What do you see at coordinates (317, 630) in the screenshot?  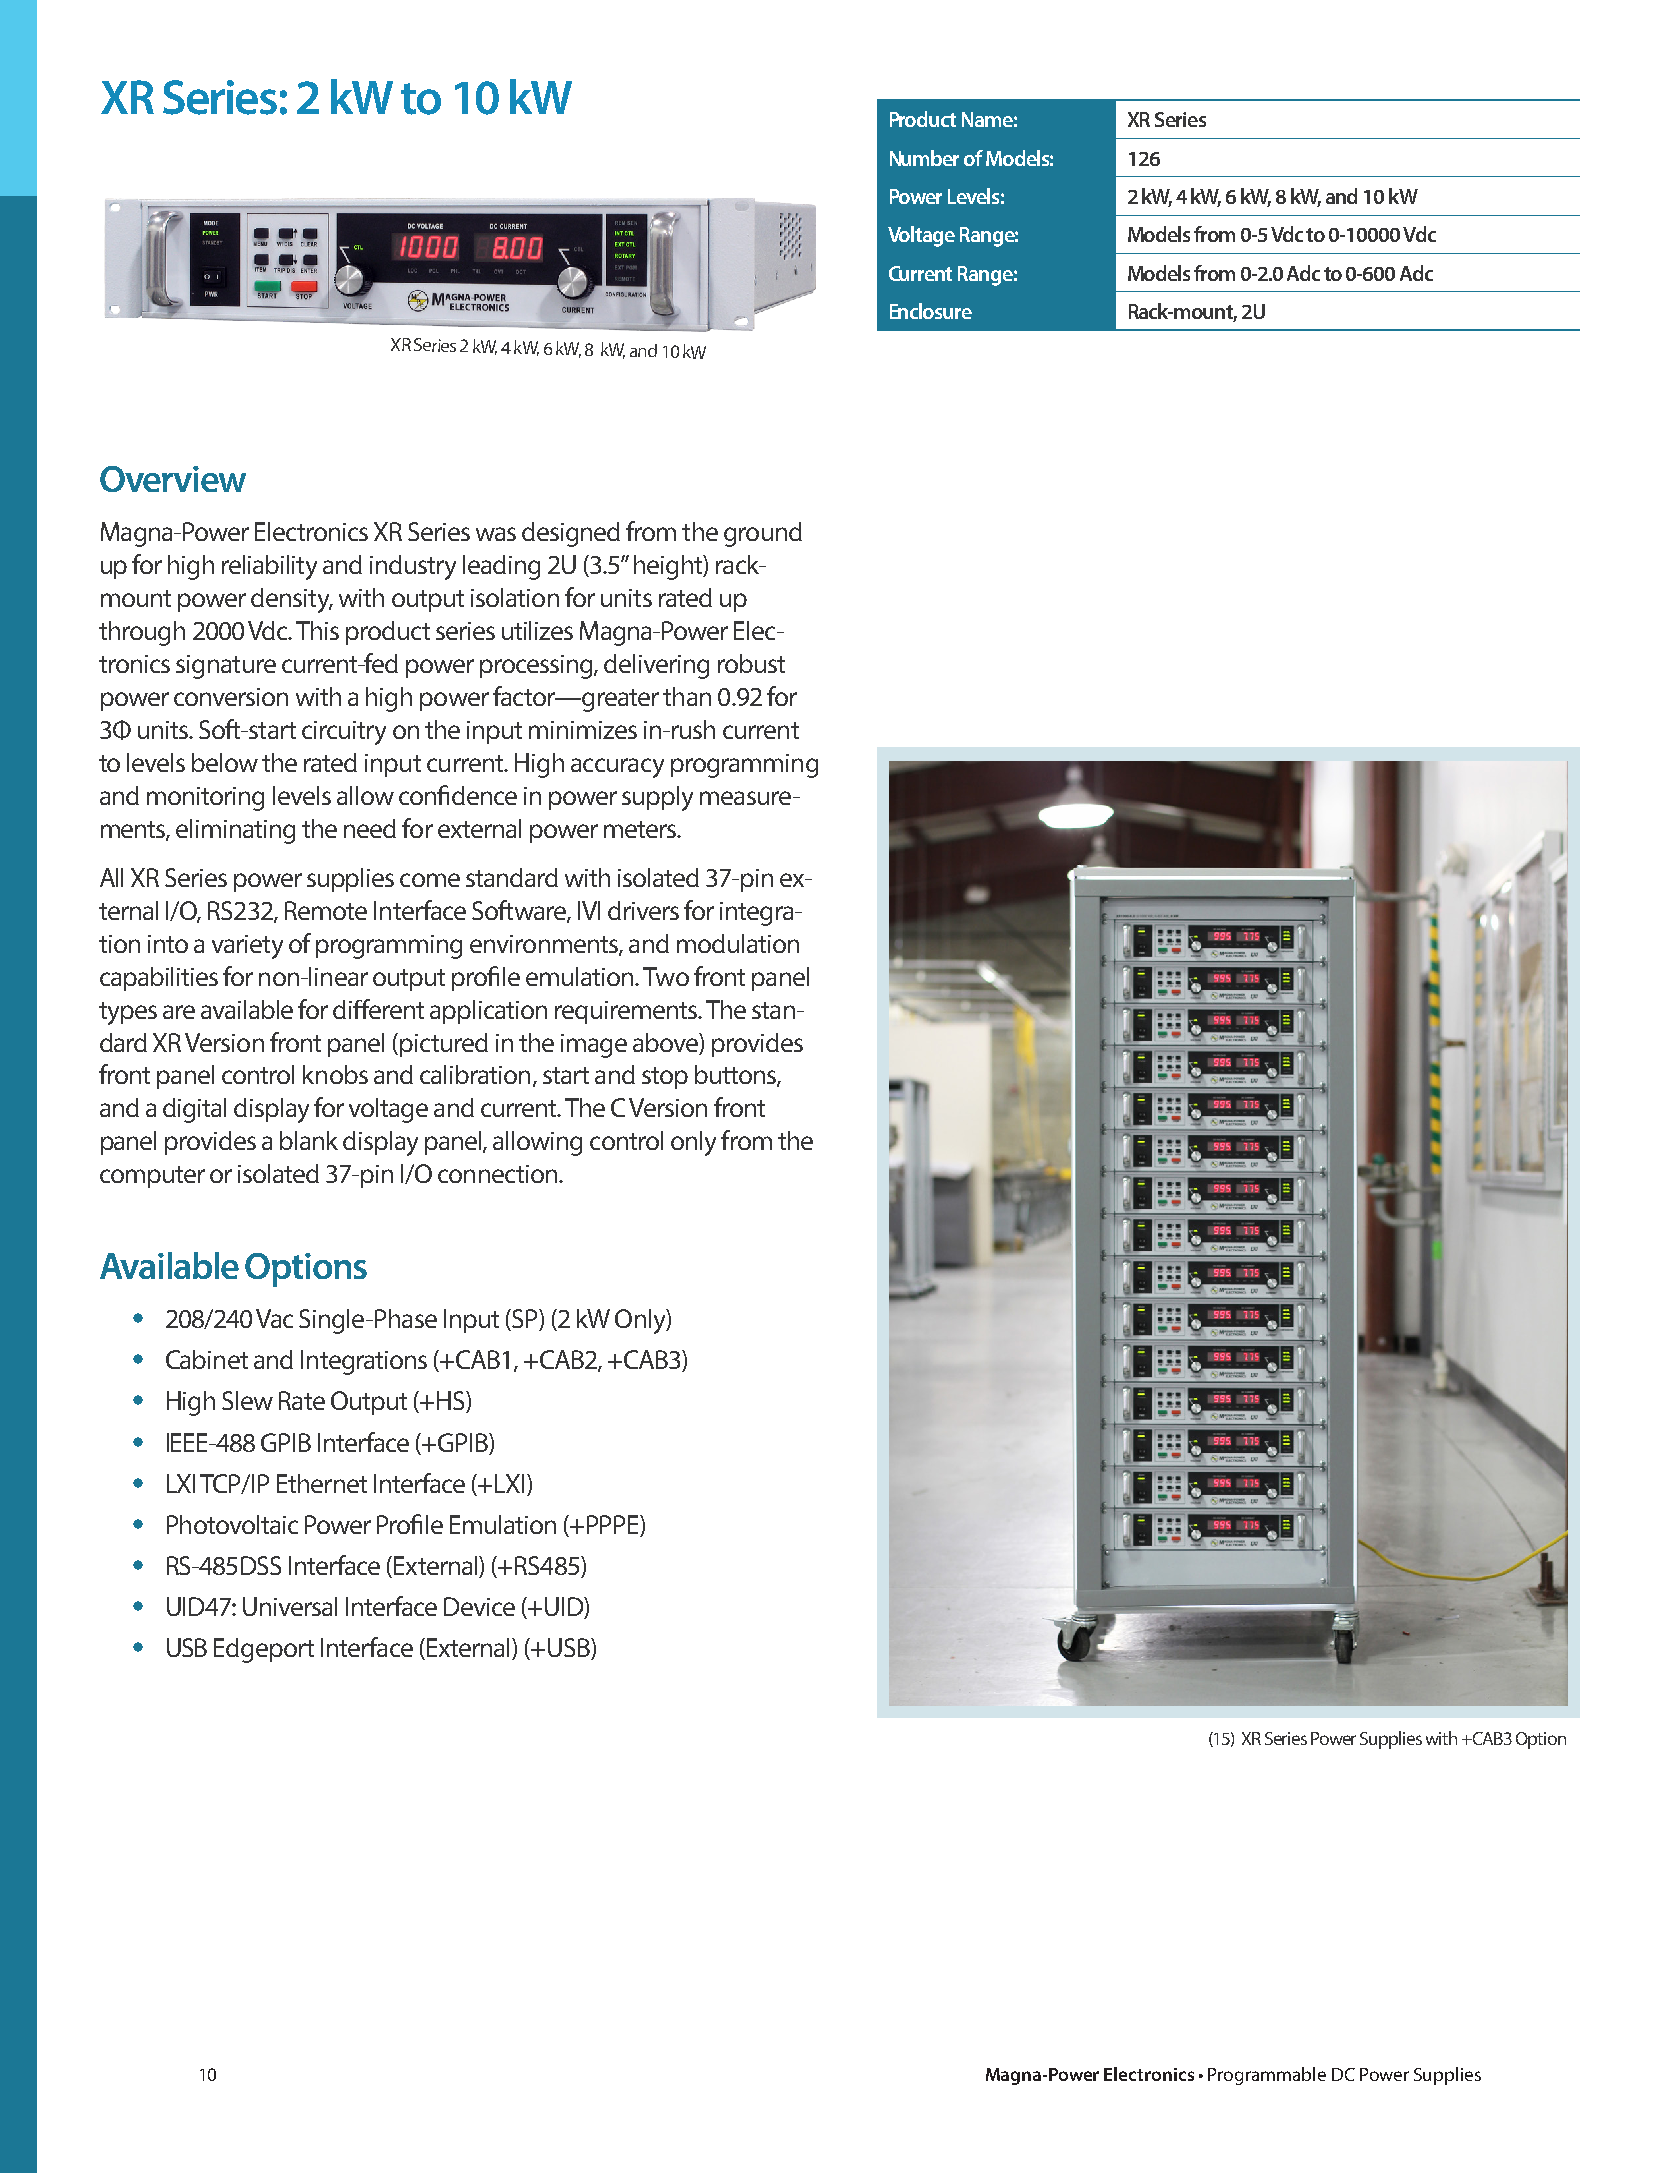 I see `This` at bounding box center [317, 630].
